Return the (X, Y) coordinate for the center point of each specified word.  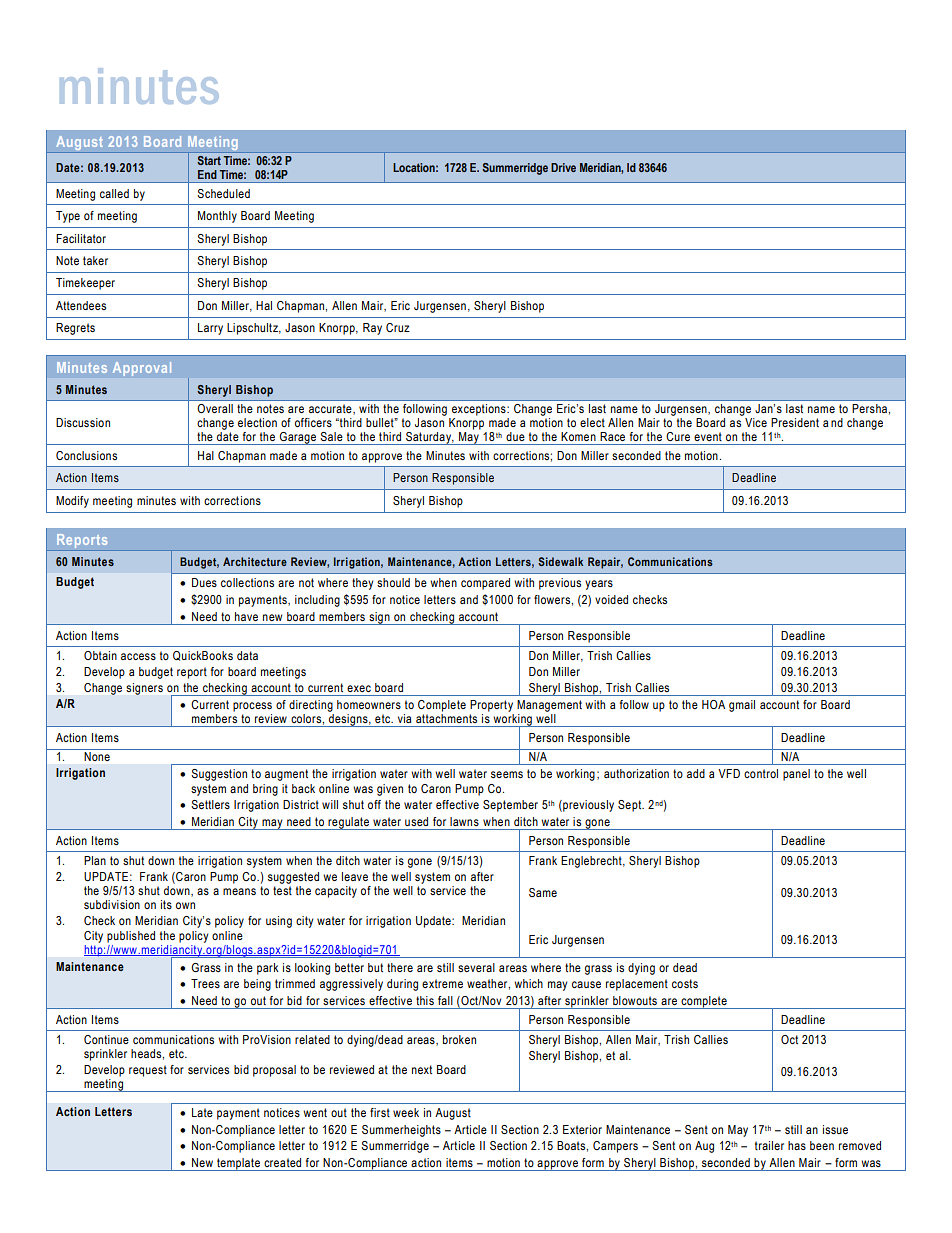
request (148, 1071)
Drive (563, 167)
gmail (742, 706)
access (138, 656)
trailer (769, 1145)
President (795, 422)
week (406, 1112)
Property (491, 706)
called (114, 193)
